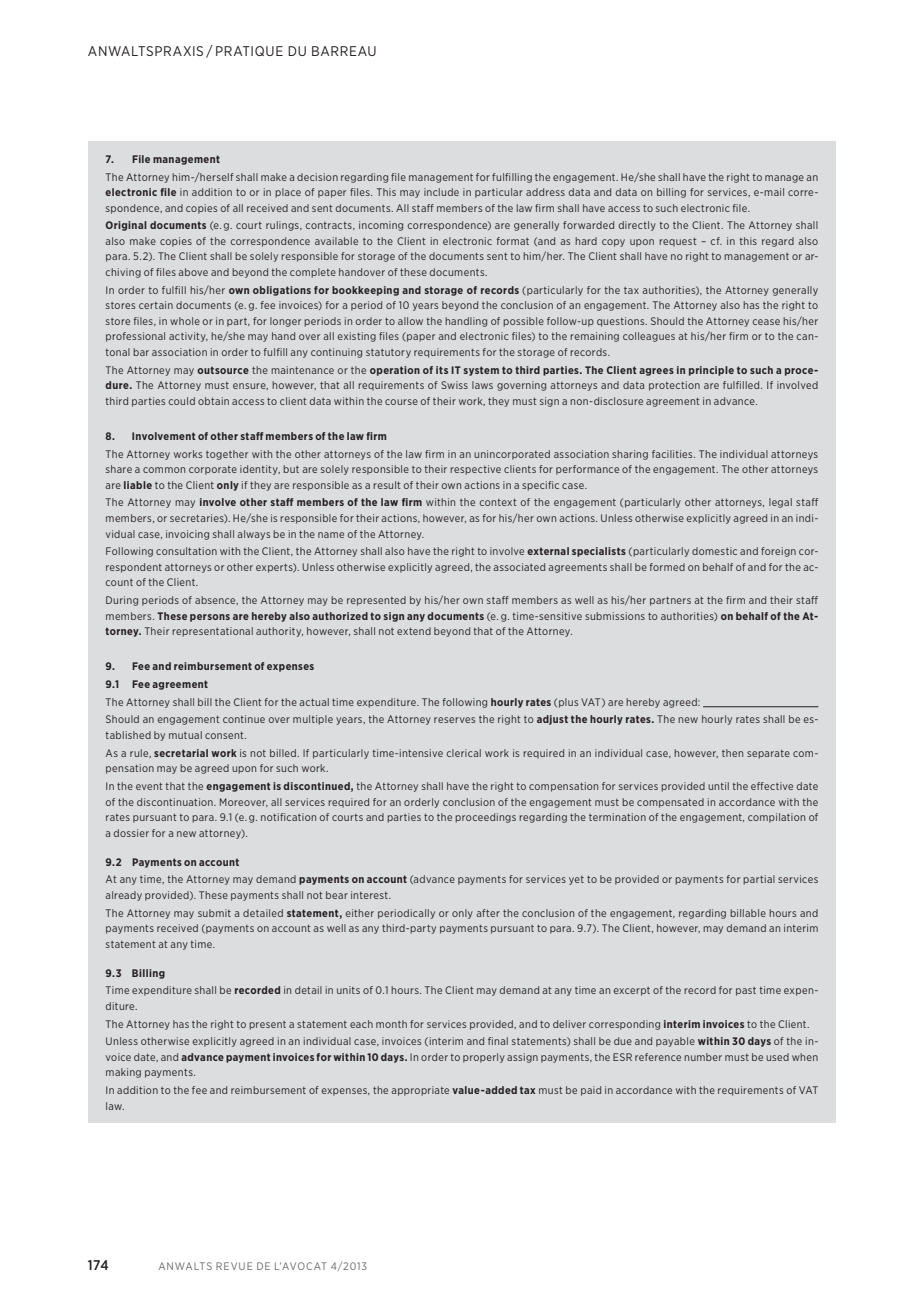  What do you see at coordinates (677, 242) in the screenshot?
I see `request` at bounding box center [677, 242].
